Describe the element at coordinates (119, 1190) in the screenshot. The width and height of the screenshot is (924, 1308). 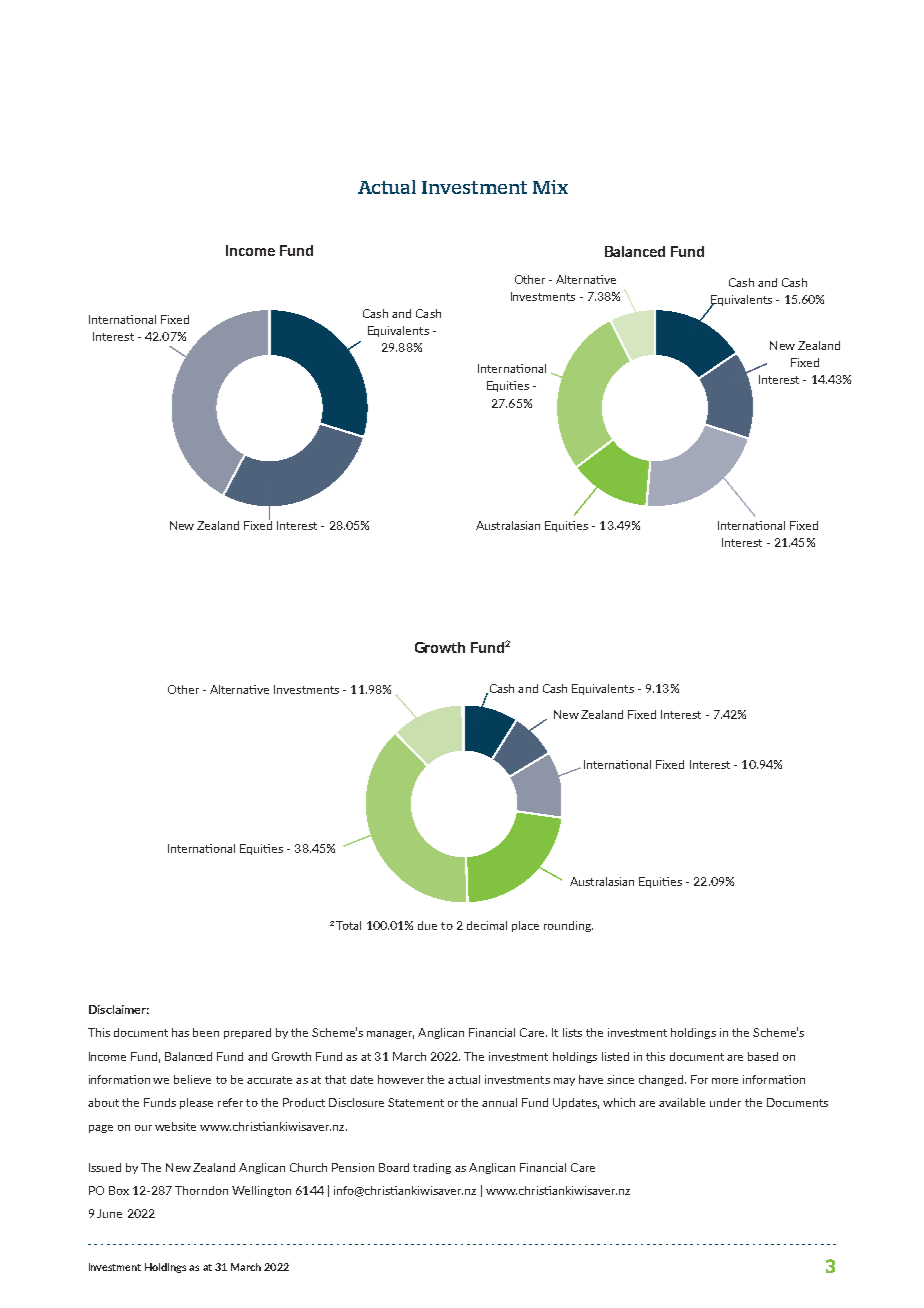
I see `Box` at that location.
